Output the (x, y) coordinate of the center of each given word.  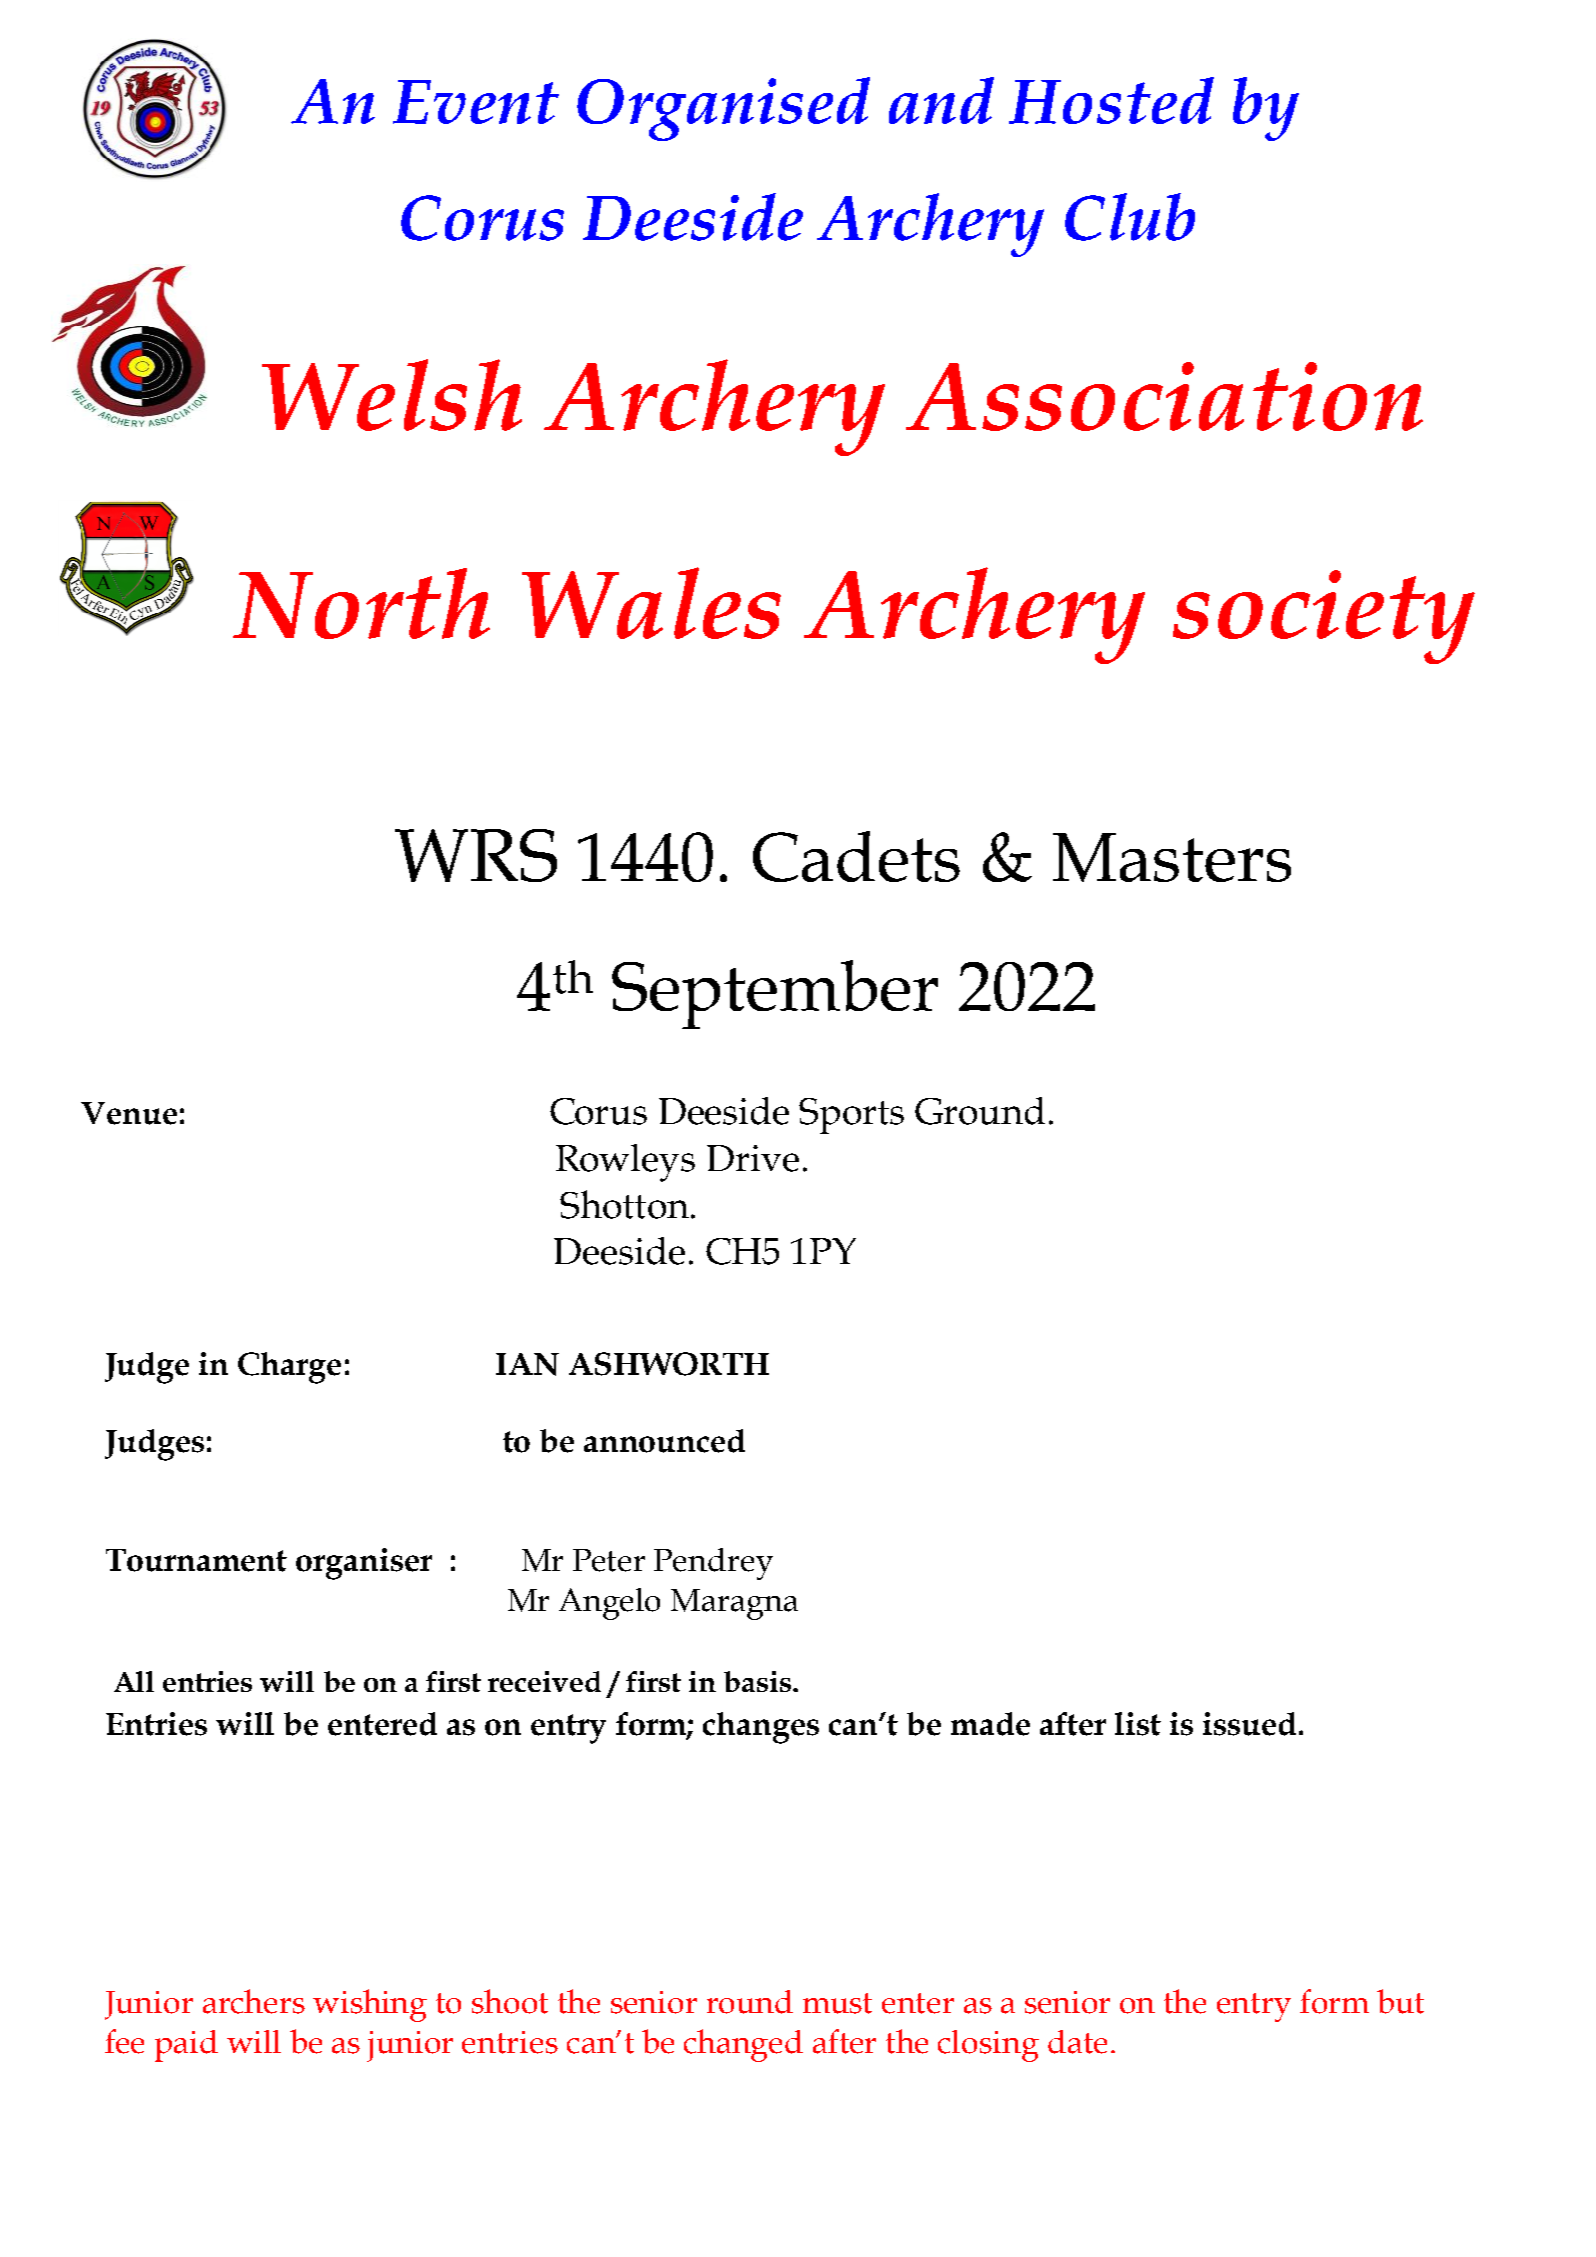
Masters (1172, 857)
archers (254, 2001)
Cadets (856, 856)
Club (1130, 217)
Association (1164, 396)
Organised (723, 109)
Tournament (196, 1560)
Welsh (392, 395)
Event (476, 102)
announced (664, 1441)
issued (1249, 1724)
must (837, 2003)
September (775, 994)
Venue (129, 1113)
